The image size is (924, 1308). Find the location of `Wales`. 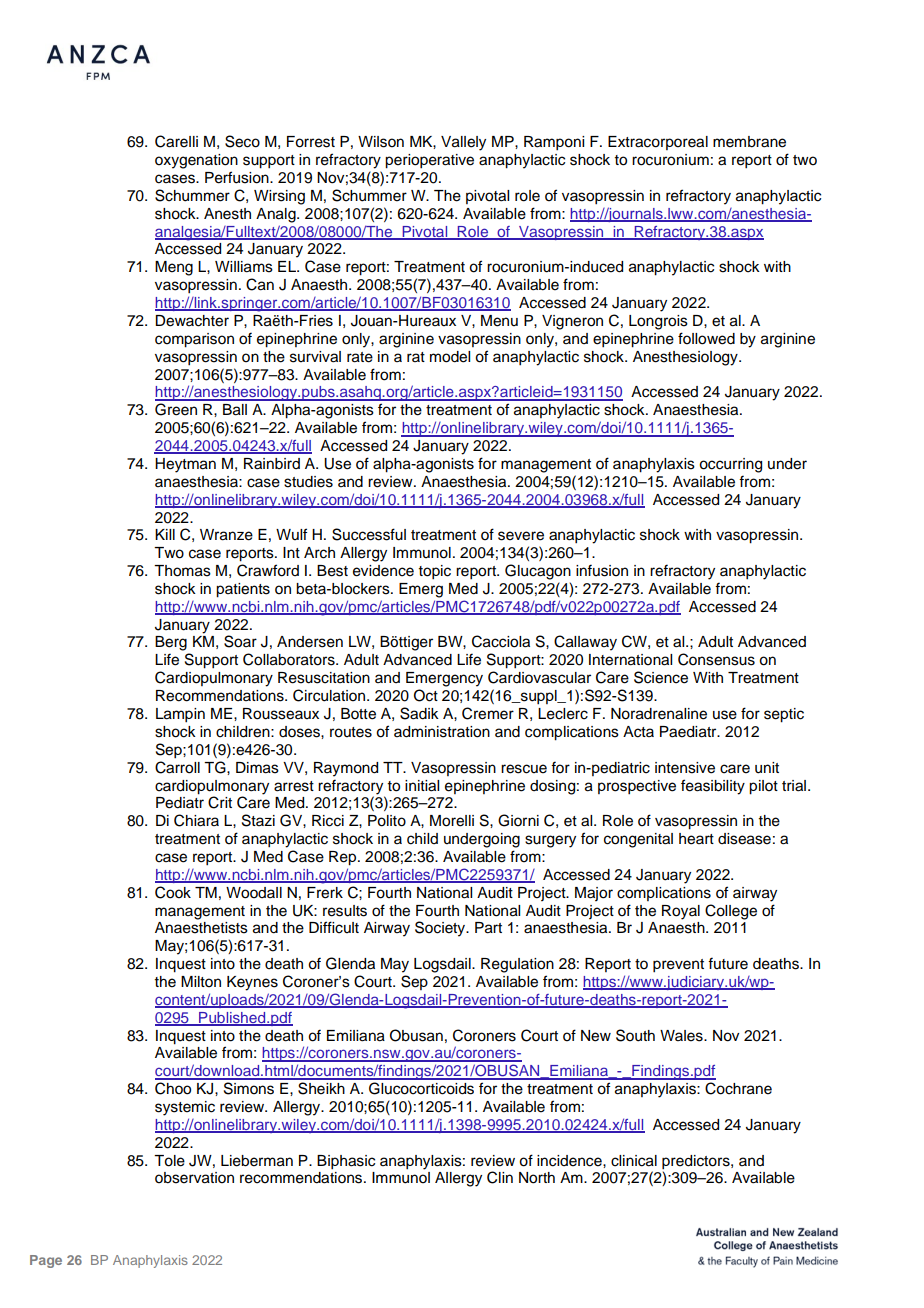

Wales is located at coordinates (682, 1036).
